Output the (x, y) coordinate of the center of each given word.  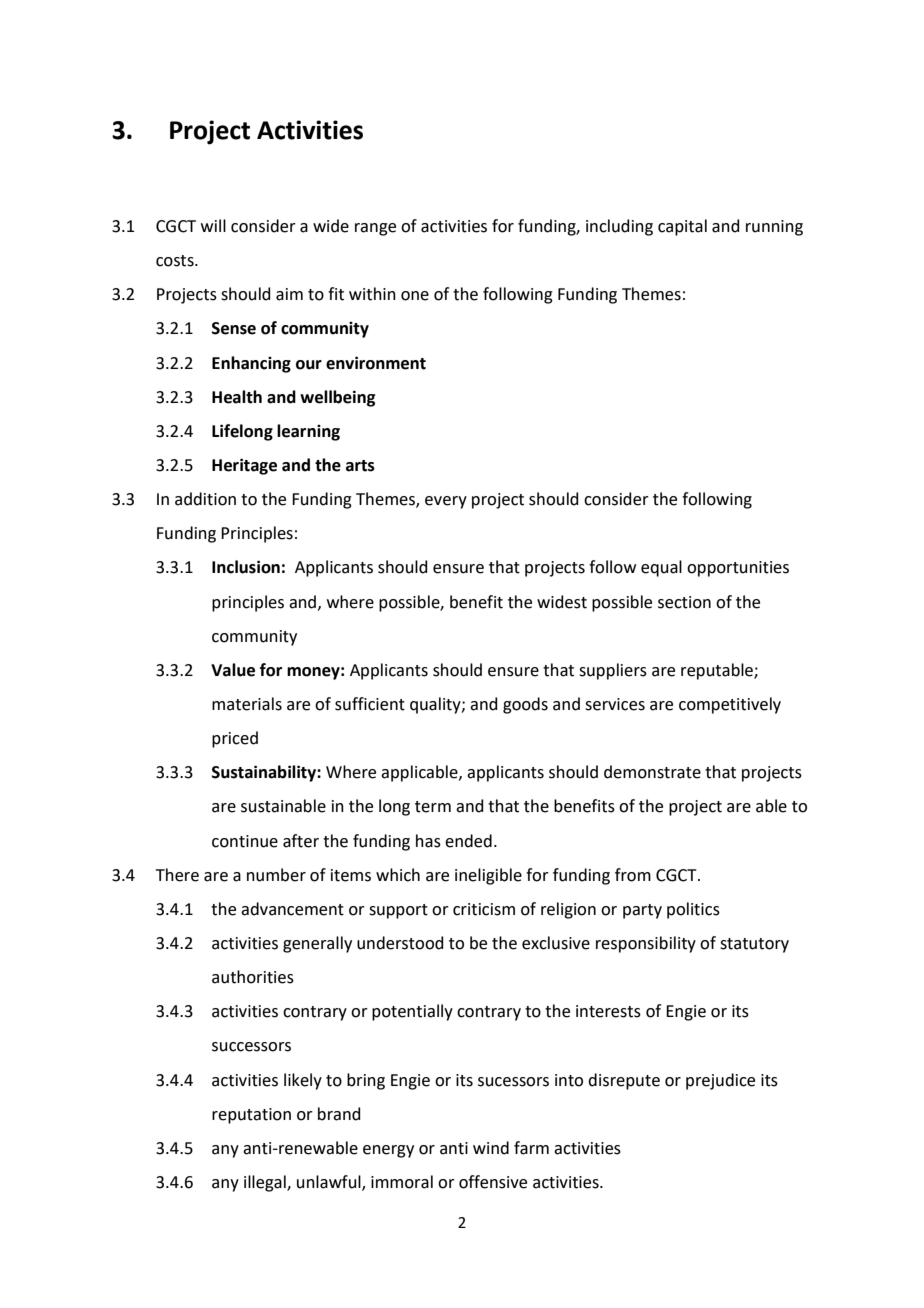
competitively (730, 705)
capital (682, 227)
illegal (266, 1183)
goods (525, 705)
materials (247, 704)
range (375, 229)
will (213, 225)
